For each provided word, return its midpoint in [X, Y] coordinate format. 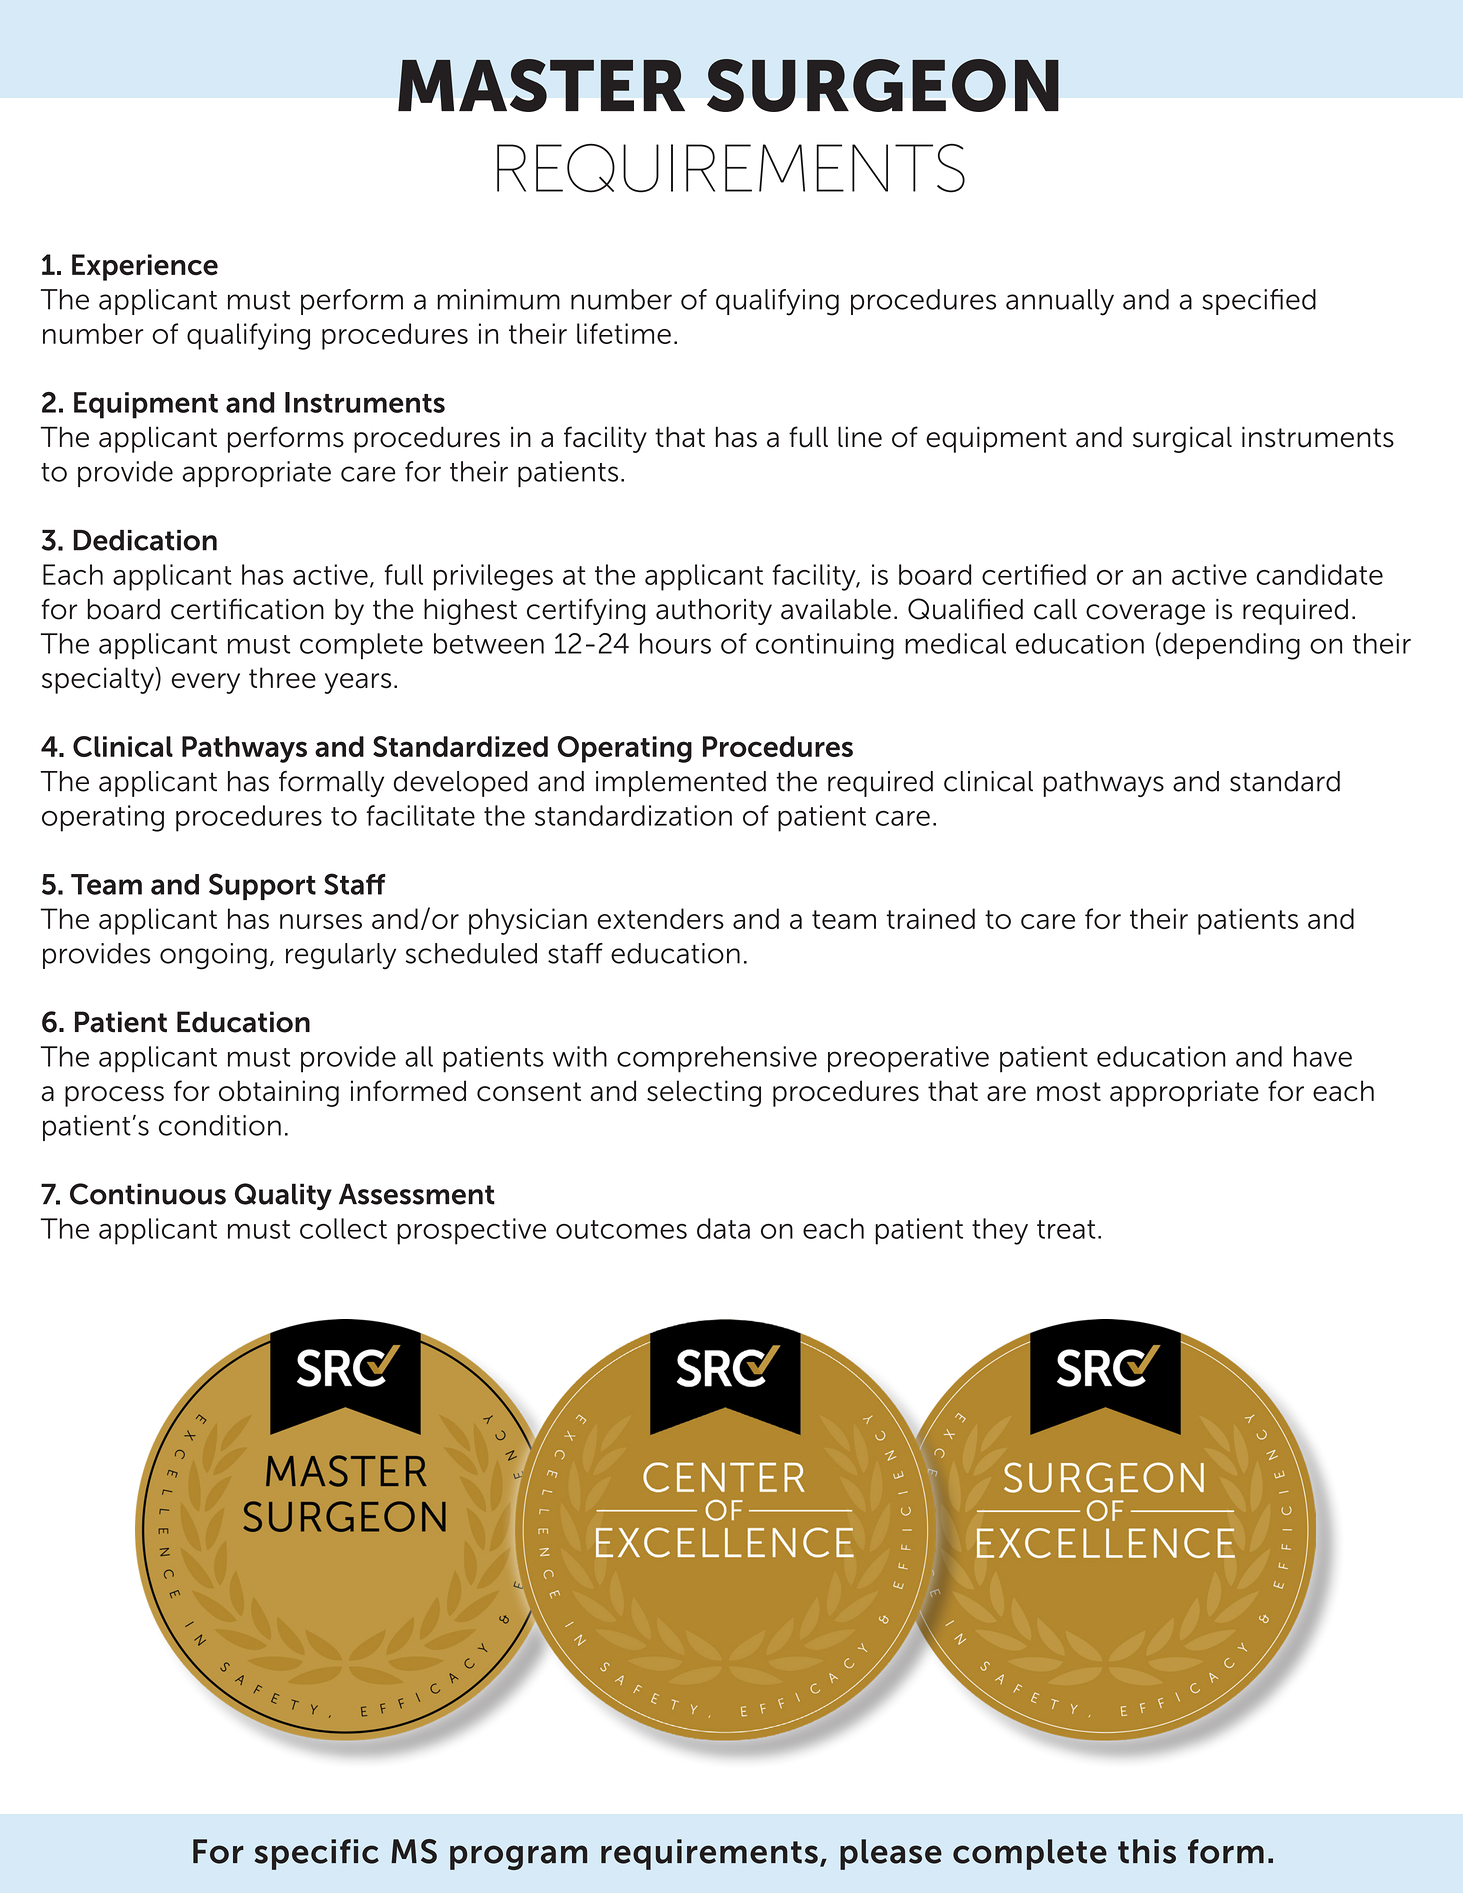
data [723, 1228]
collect [343, 1228]
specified [1259, 302]
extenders [660, 918]
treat [1066, 1229]
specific [317, 1854]
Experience [145, 267]
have [1323, 1056]
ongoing [213, 956]
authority [714, 612]
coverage [1145, 614]
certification [247, 609]
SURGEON [883, 85]
